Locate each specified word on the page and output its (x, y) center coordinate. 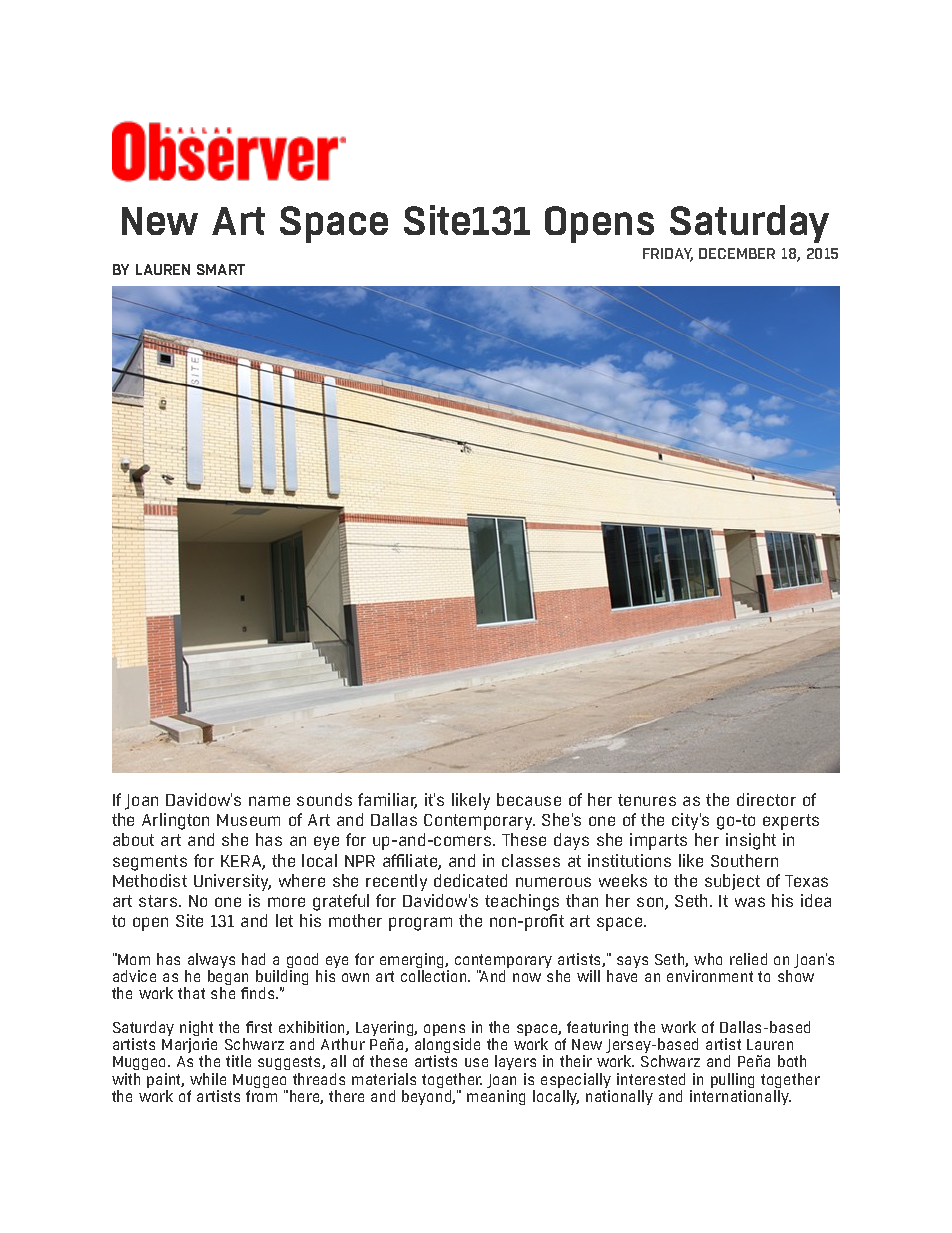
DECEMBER (737, 253)
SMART (221, 269)
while (208, 1079)
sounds (324, 799)
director (766, 799)
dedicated (470, 880)
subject (732, 882)
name (269, 801)
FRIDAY (668, 255)
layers (515, 1064)
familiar (387, 801)
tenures (647, 800)
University (232, 882)
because (529, 799)
